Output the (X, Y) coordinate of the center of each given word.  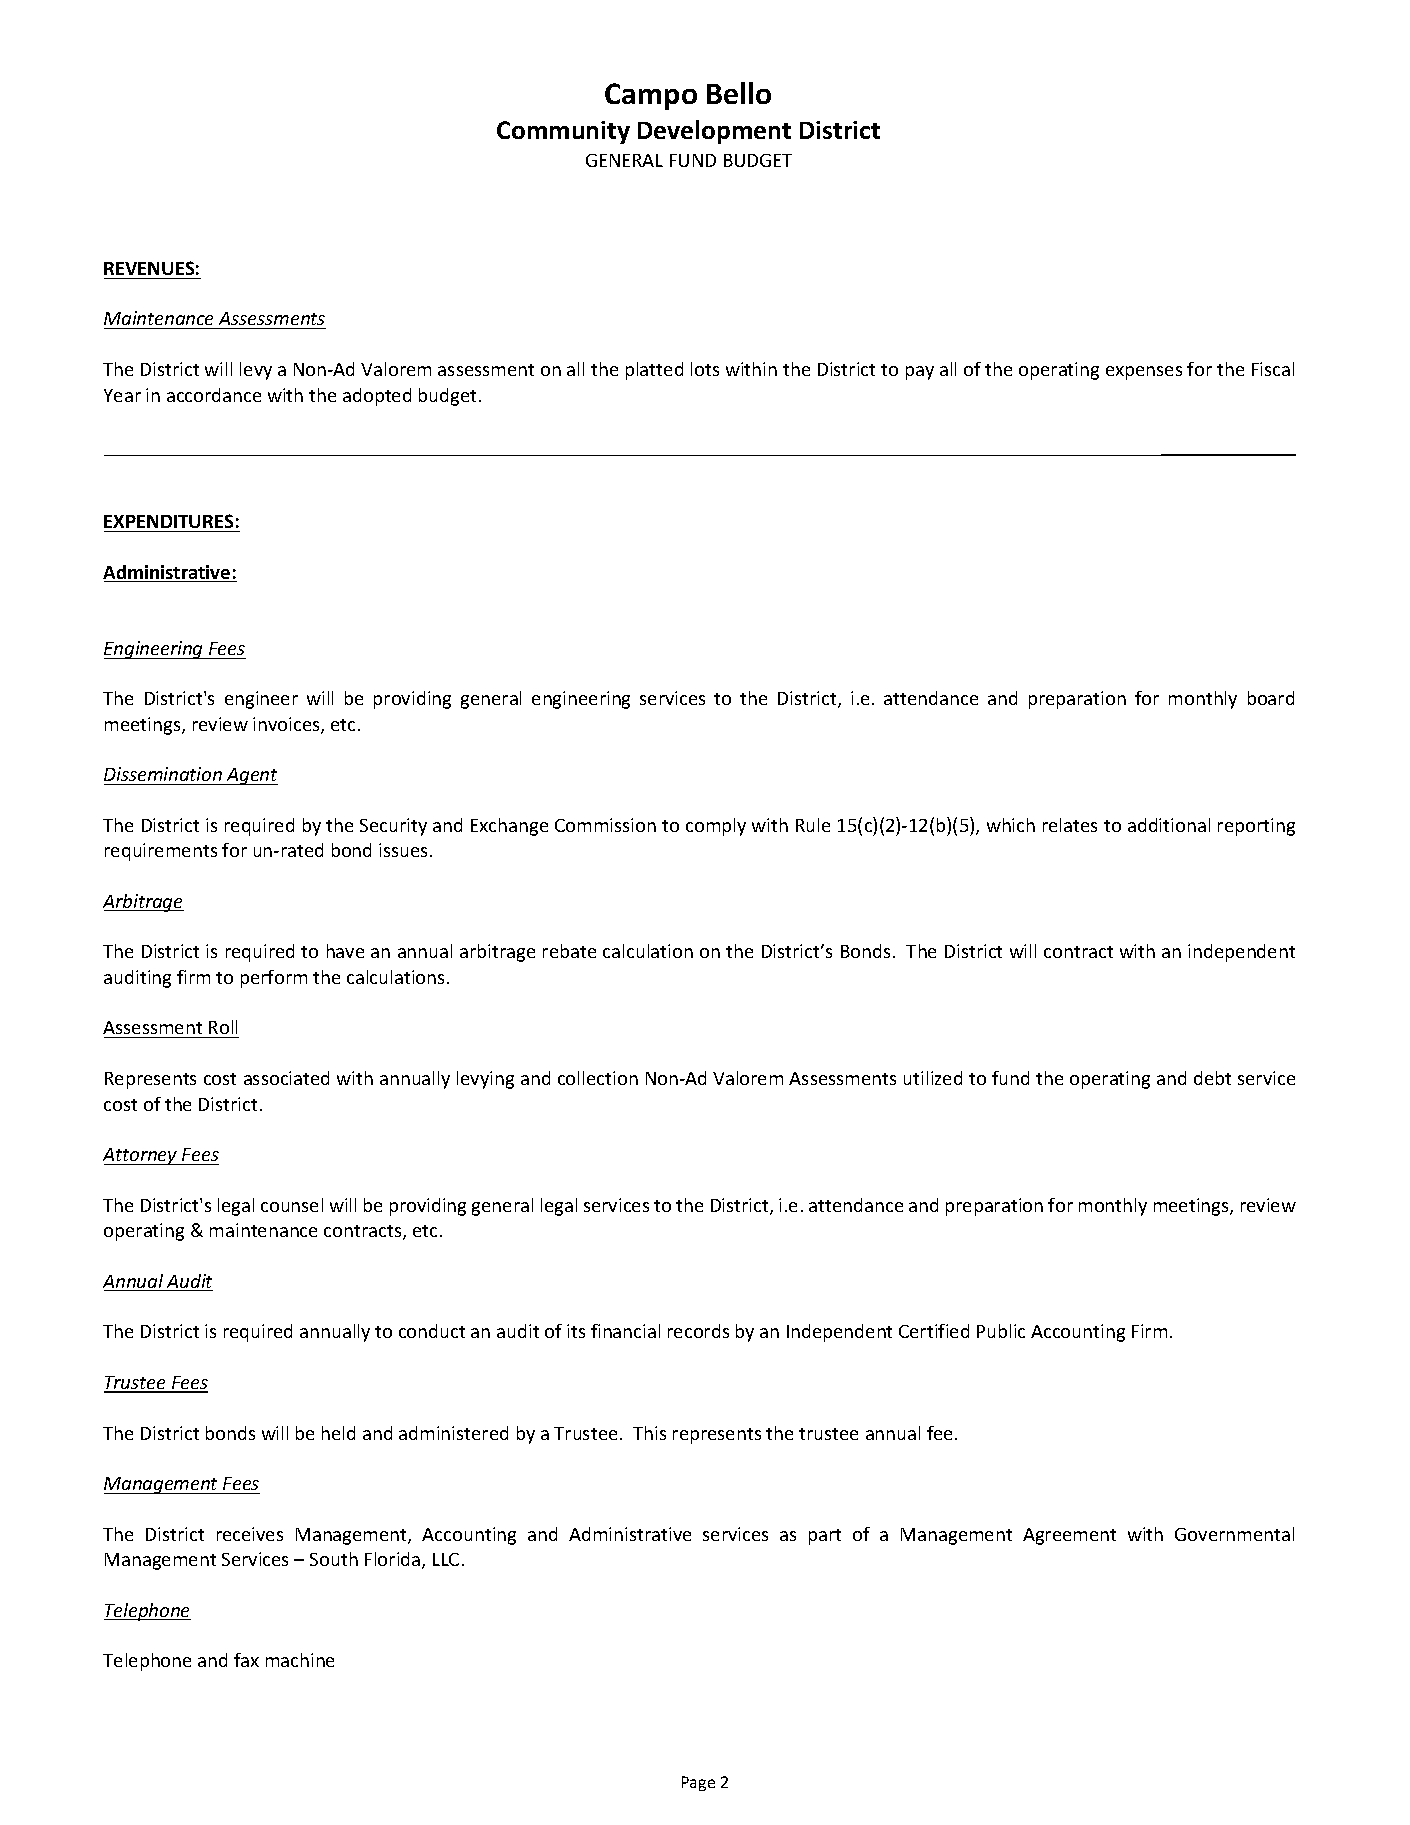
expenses (1144, 373)
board (1271, 698)
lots (705, 369)
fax (246, 1660)
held (338, 1433)
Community (563, 132)
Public (1001, 1331)
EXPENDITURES (168, 521)
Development (714, 132)
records (698, 1331)
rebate (569, 951)
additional (1169, 825)
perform (274, 979)
